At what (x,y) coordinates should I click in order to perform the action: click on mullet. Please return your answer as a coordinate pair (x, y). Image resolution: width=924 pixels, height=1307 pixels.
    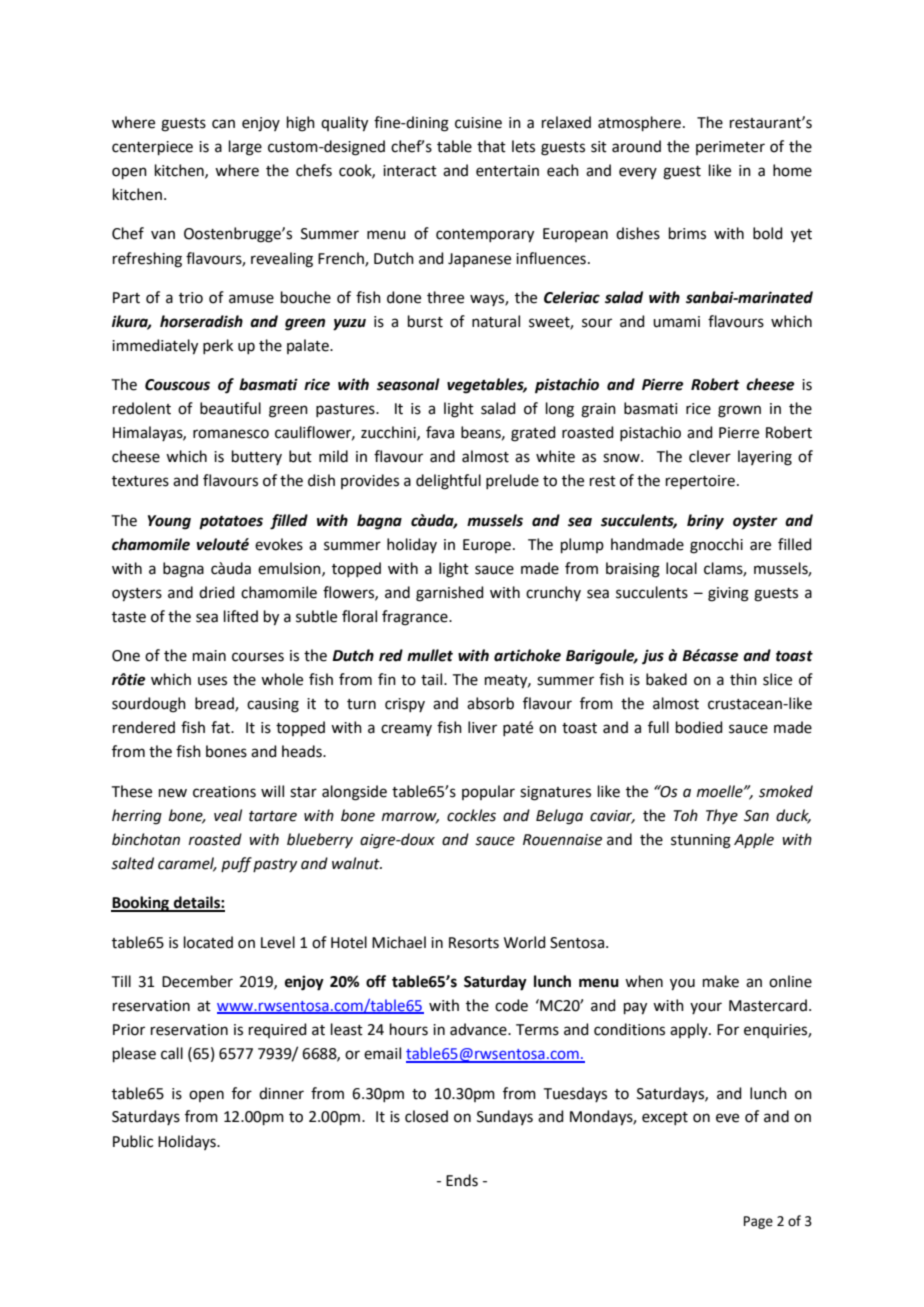
    Looking at the image, I should click on (430, 655).
